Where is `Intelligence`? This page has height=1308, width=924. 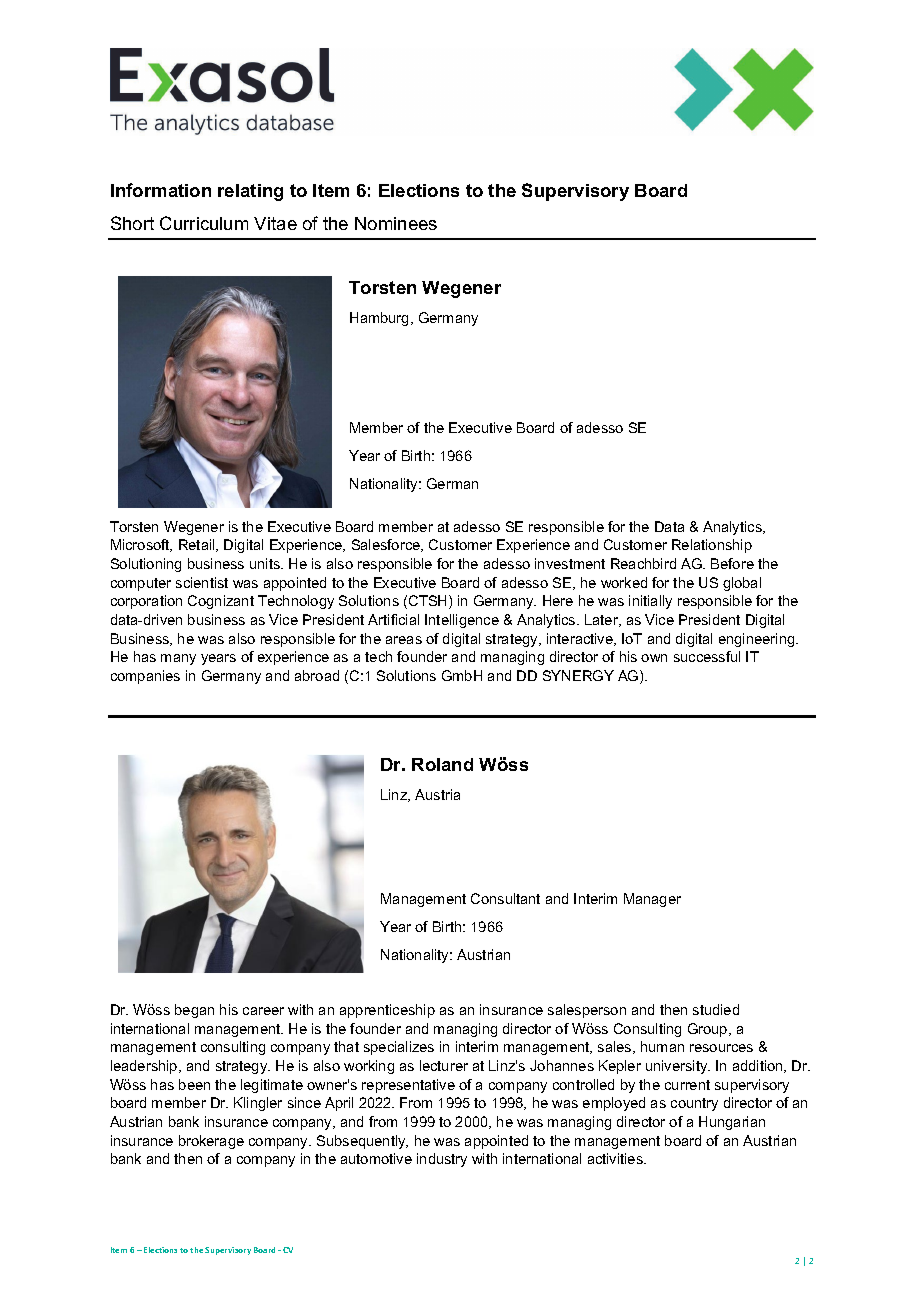 Intelligence is located at coordinates (462, 621).
